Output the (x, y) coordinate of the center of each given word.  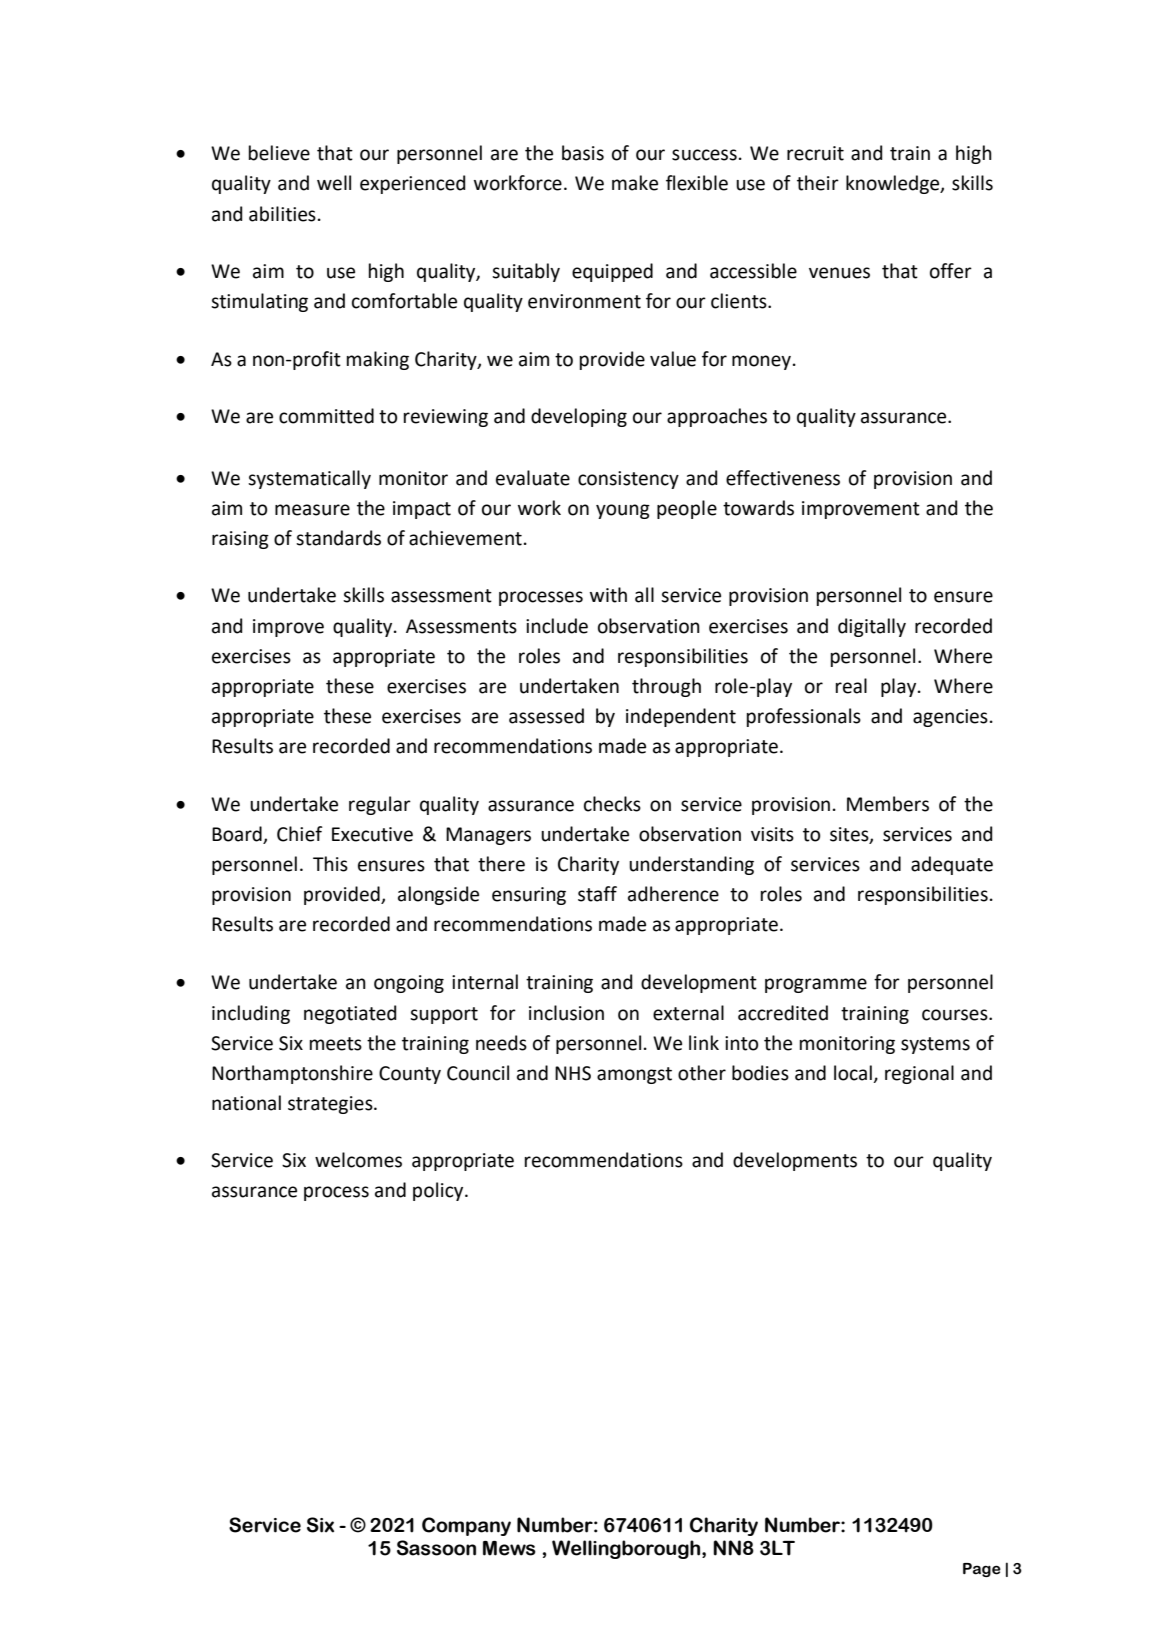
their (818, 183)
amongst (634, 1075)
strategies (331, 1105)
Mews (509, 1548)
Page (982, 1570)
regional (919, 1074)
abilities (282, 214)
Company (466, 1526)
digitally (872, 627)
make (635, 183)
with (608, 595)
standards (338, 538)
